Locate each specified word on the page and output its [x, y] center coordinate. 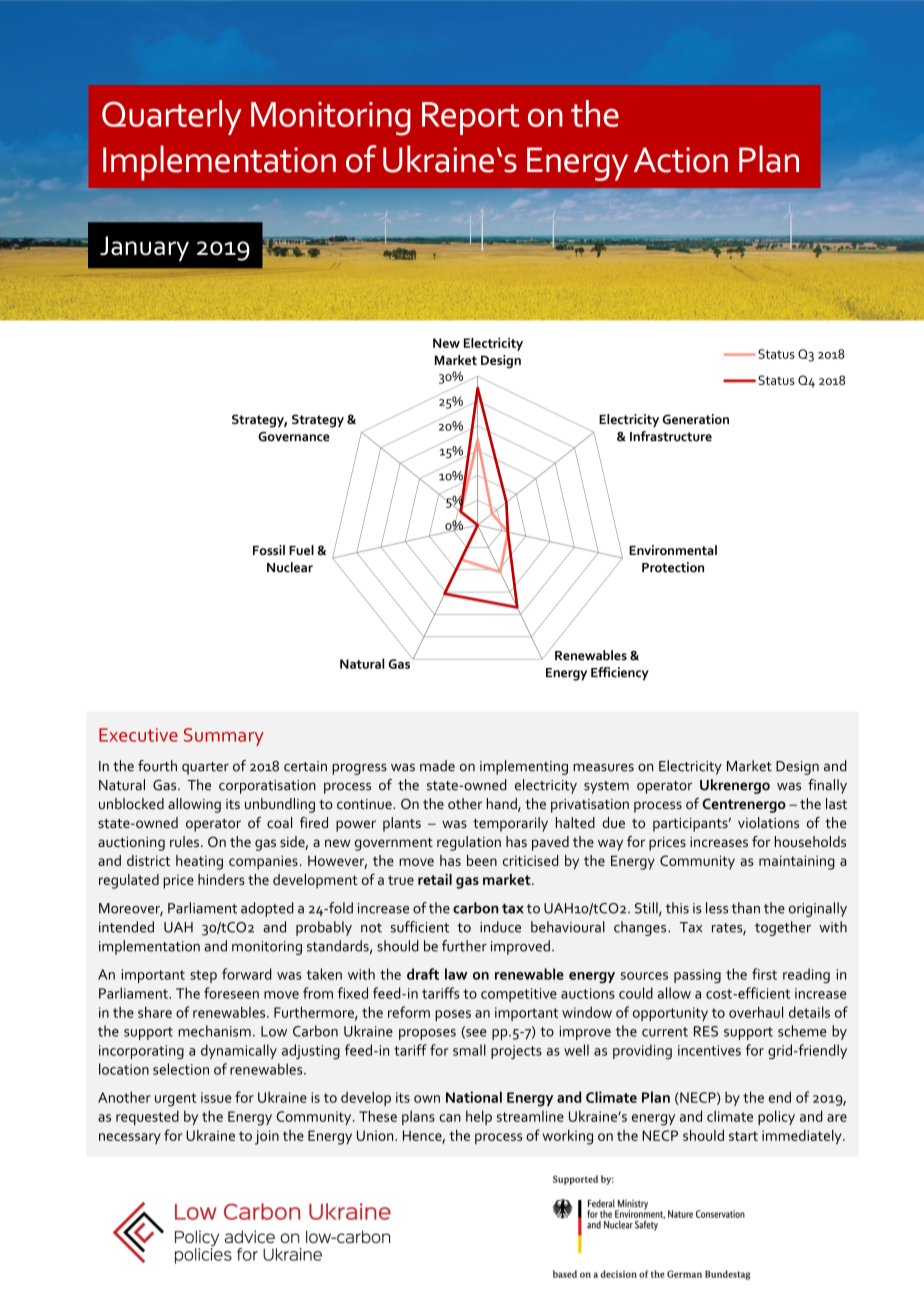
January [144, 249]
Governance [294, 437]
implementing [524, 767]
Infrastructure [671, 436]
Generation [696, 419]
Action [681, 160]
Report [470, 118]
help [479, 1117]
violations [768, 822]
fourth [157, 766]
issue [216, 1097]
